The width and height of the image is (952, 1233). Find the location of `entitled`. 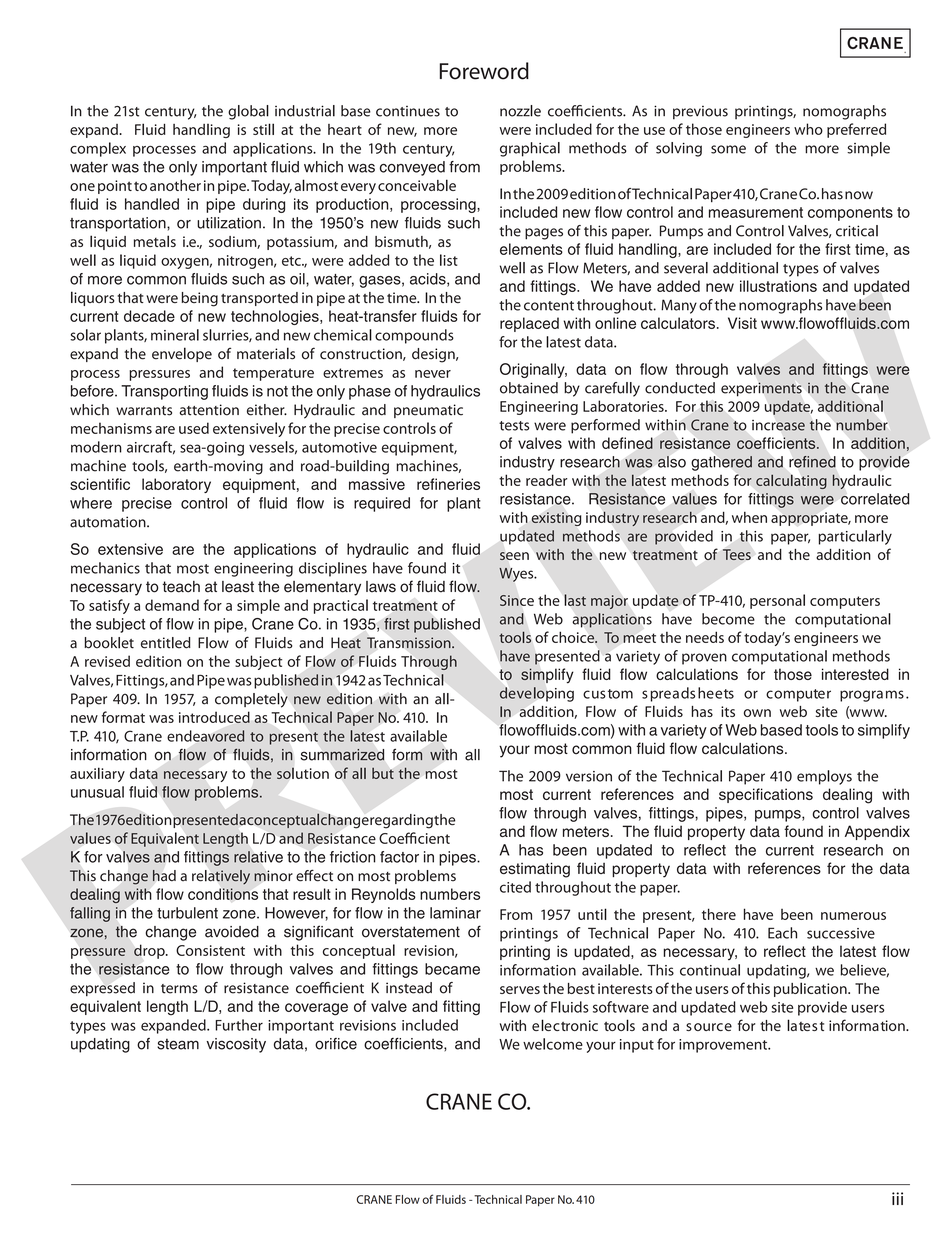

entitled is located at coordinates (166, 643).
